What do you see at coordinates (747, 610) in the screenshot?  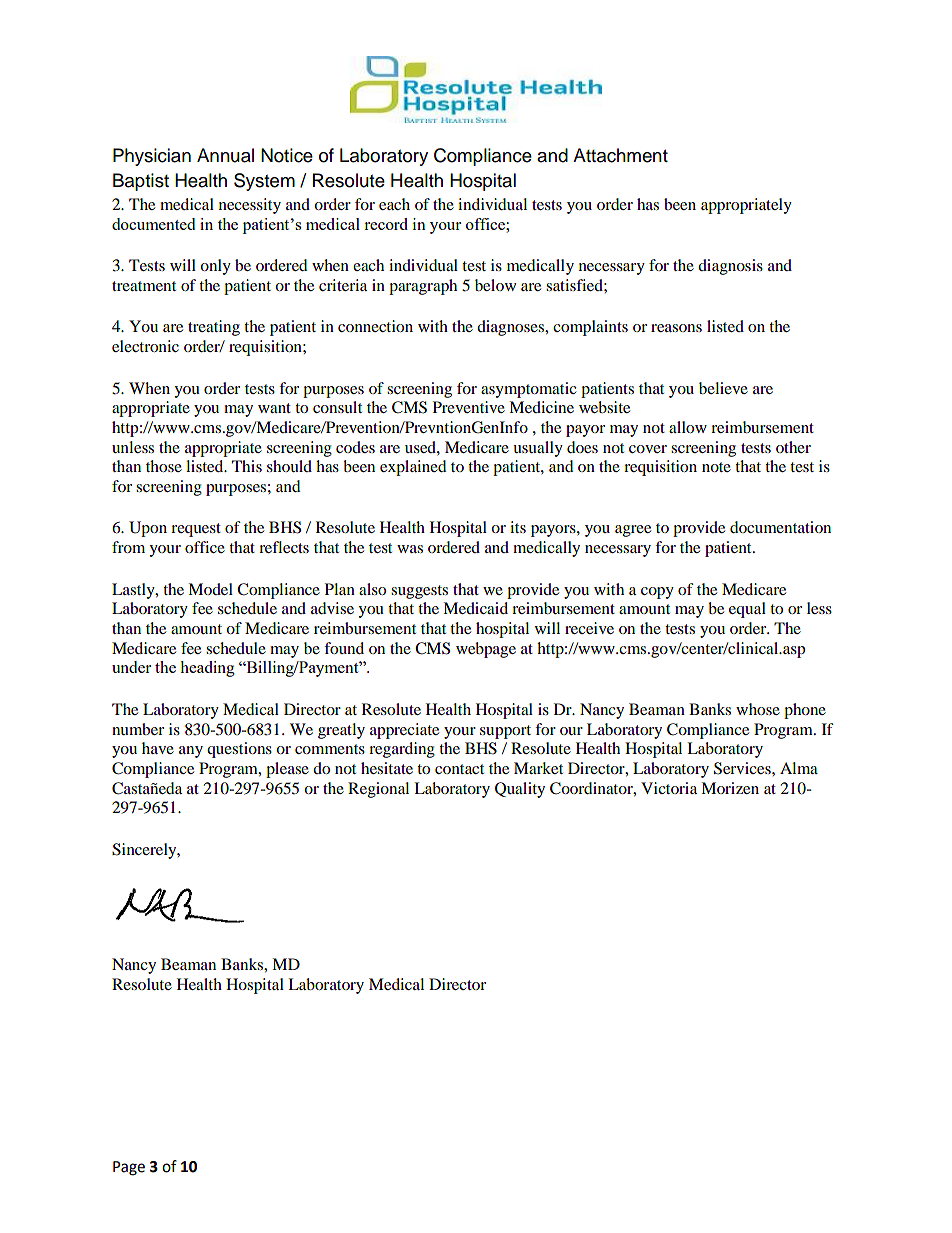 I see `equal` at bounding box center [747, 610].
